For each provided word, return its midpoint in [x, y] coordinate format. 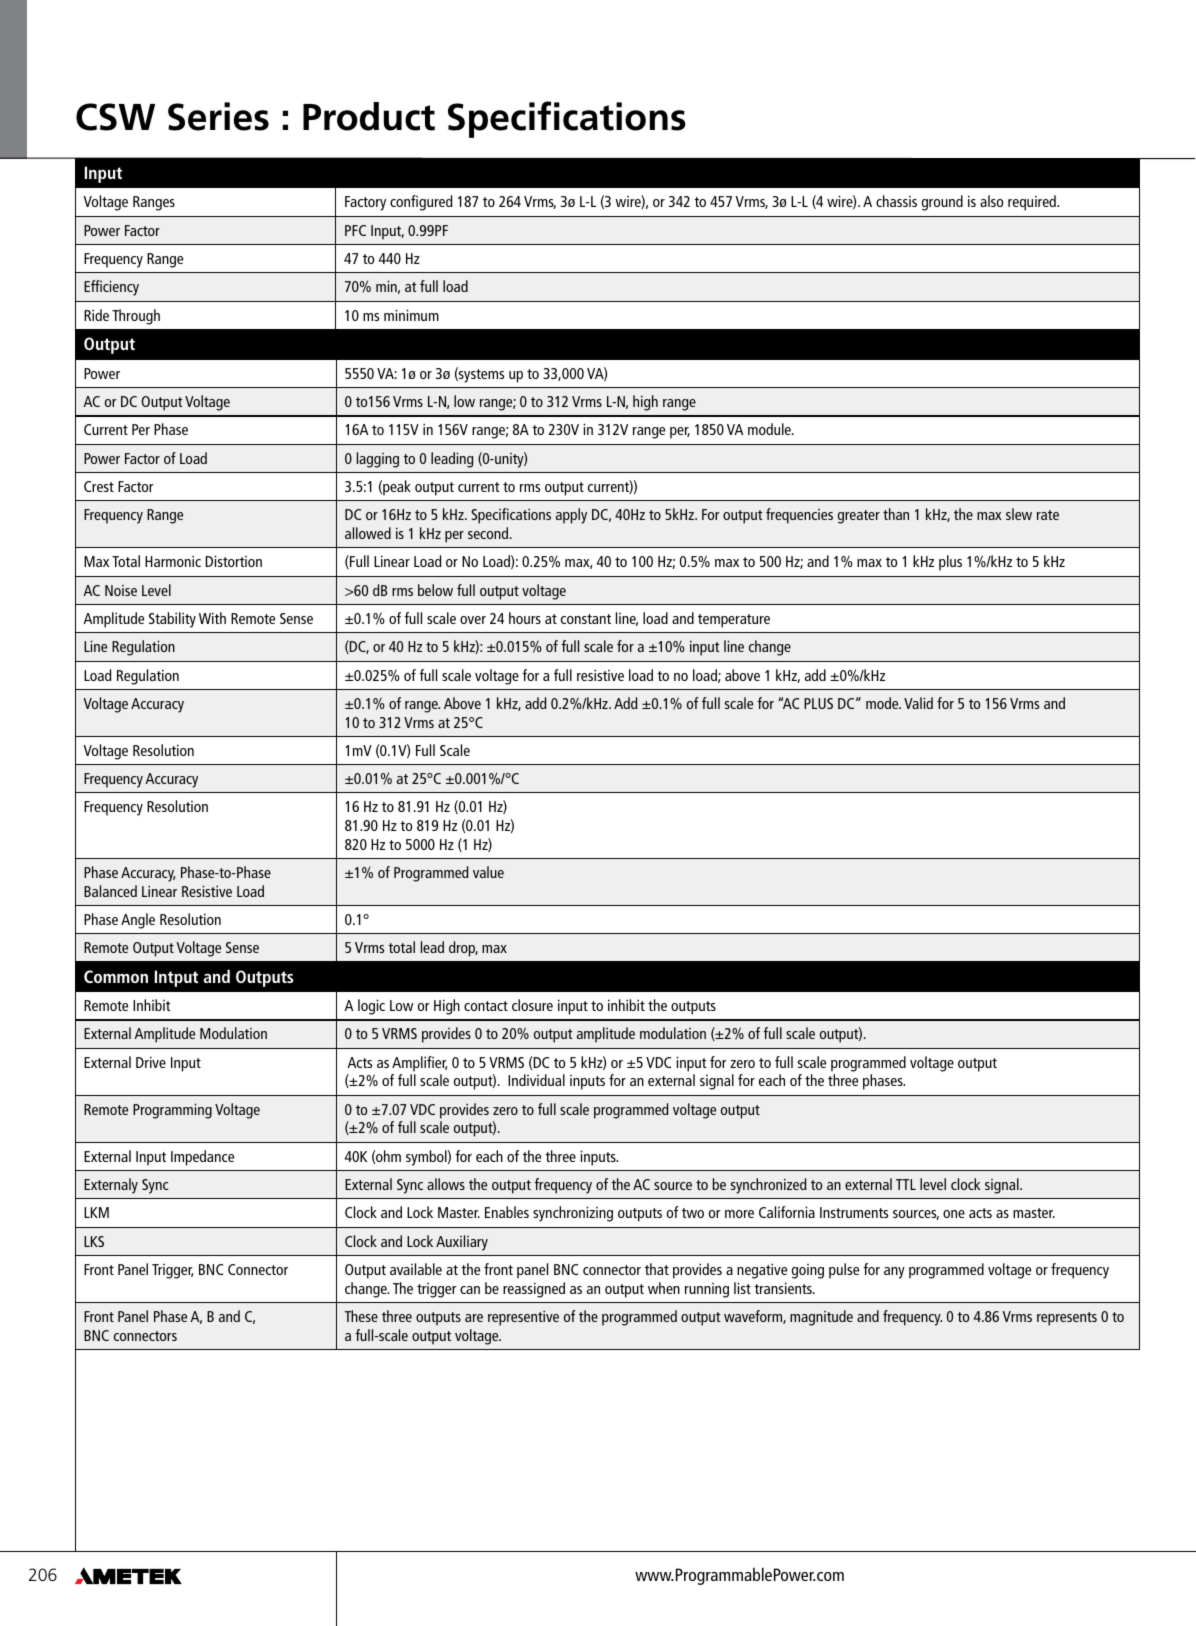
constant [586, 619]
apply [571, 516]
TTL [906, 1184]
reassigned [534, 1290]
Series [218, 116]
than [896, 514]
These [361, 1316]
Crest [99, 486]
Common [116, 976]
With [212, 618]
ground [942, 203]
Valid [918, 703]
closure [532, 1005]
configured [421, 203]
